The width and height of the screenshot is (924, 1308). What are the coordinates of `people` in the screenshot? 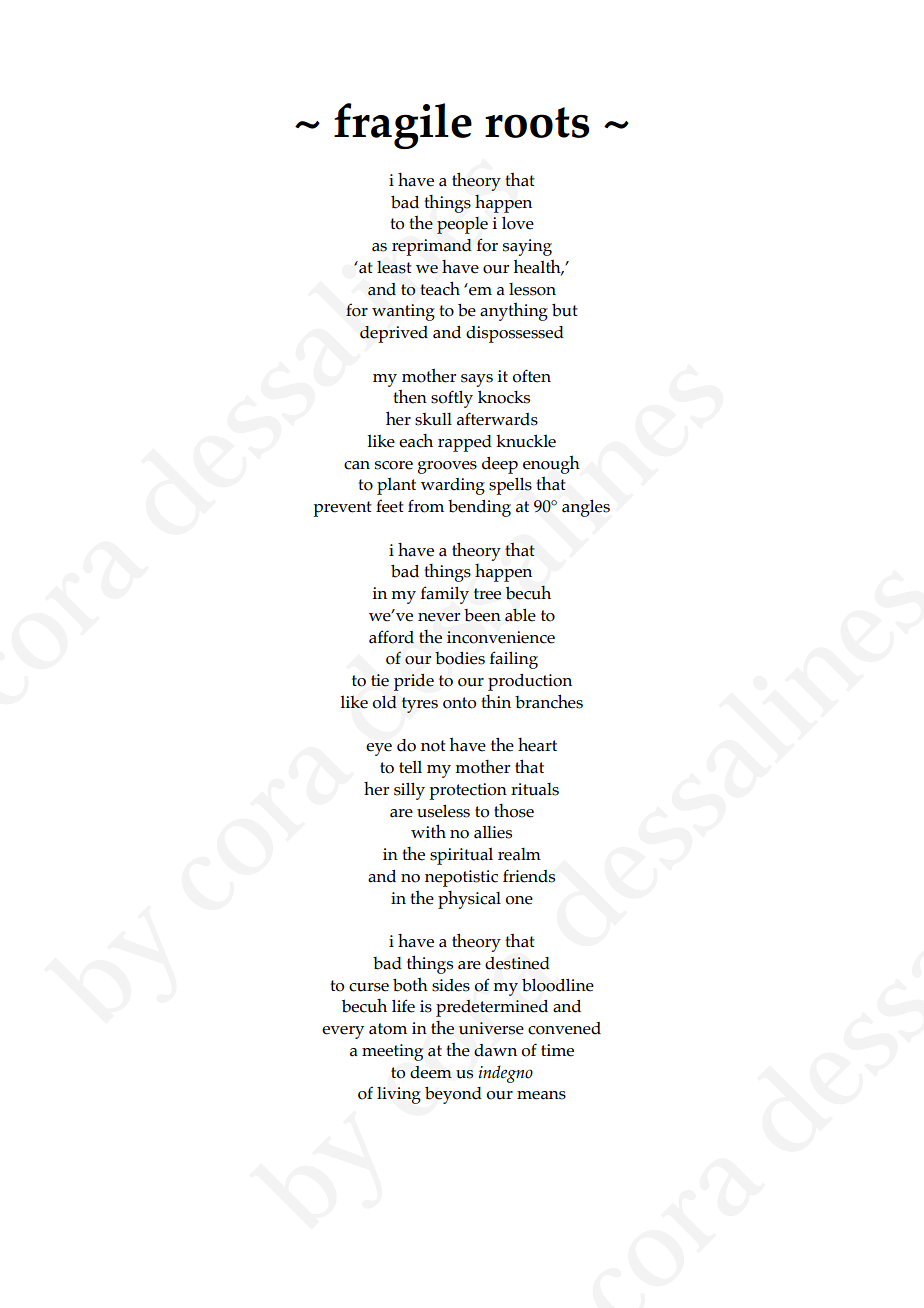 It's located at (462, 225).
